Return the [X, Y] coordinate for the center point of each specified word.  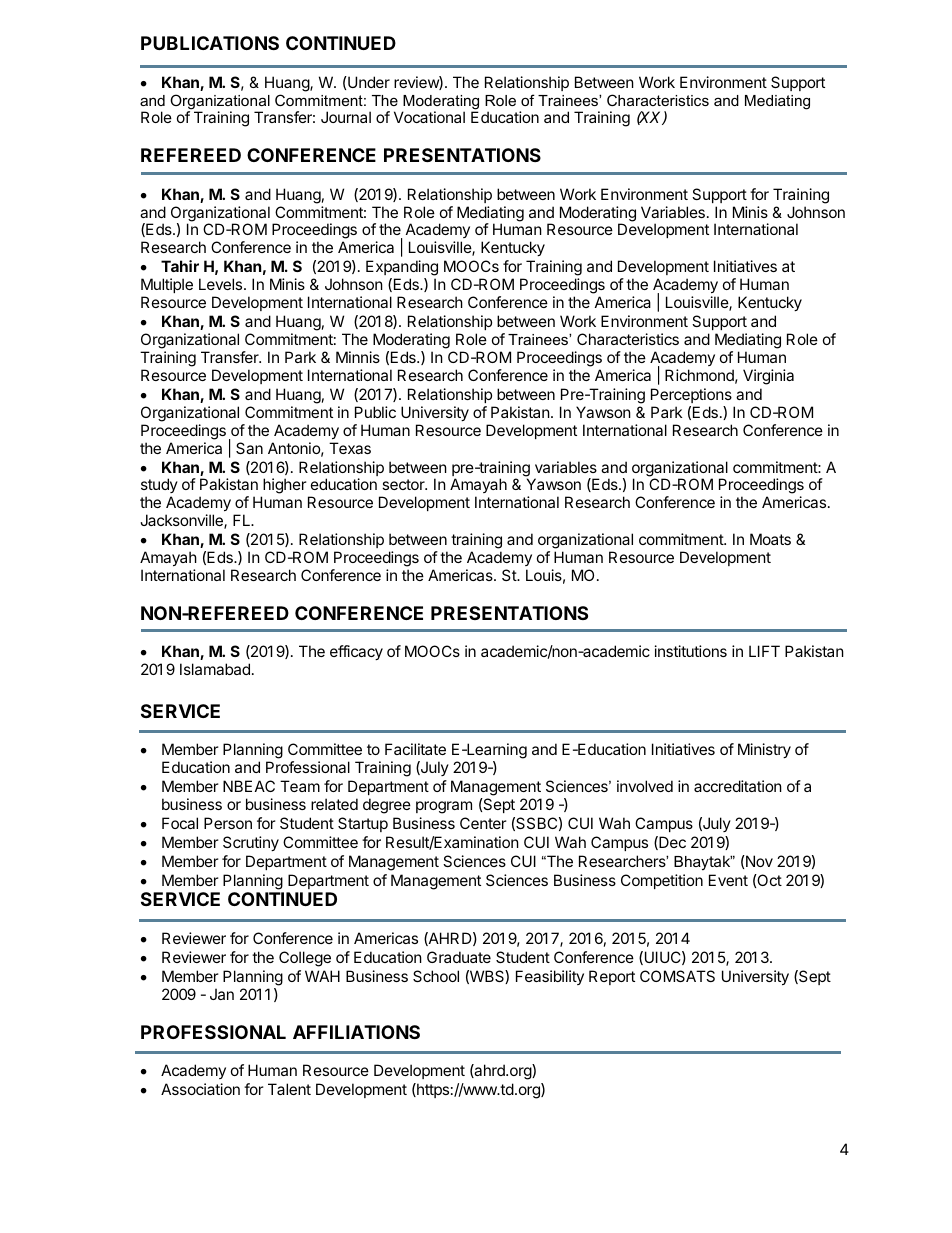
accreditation [738, 786]
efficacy [356, 652]
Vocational [429, 117]
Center [483, 823]
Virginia [768, 377]
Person [228, 823]
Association [200, 1089]
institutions [691, 651]
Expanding [402, 269]
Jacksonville [182, 521]
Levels [222, 284]
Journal [346, 117]
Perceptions [691, 395]
